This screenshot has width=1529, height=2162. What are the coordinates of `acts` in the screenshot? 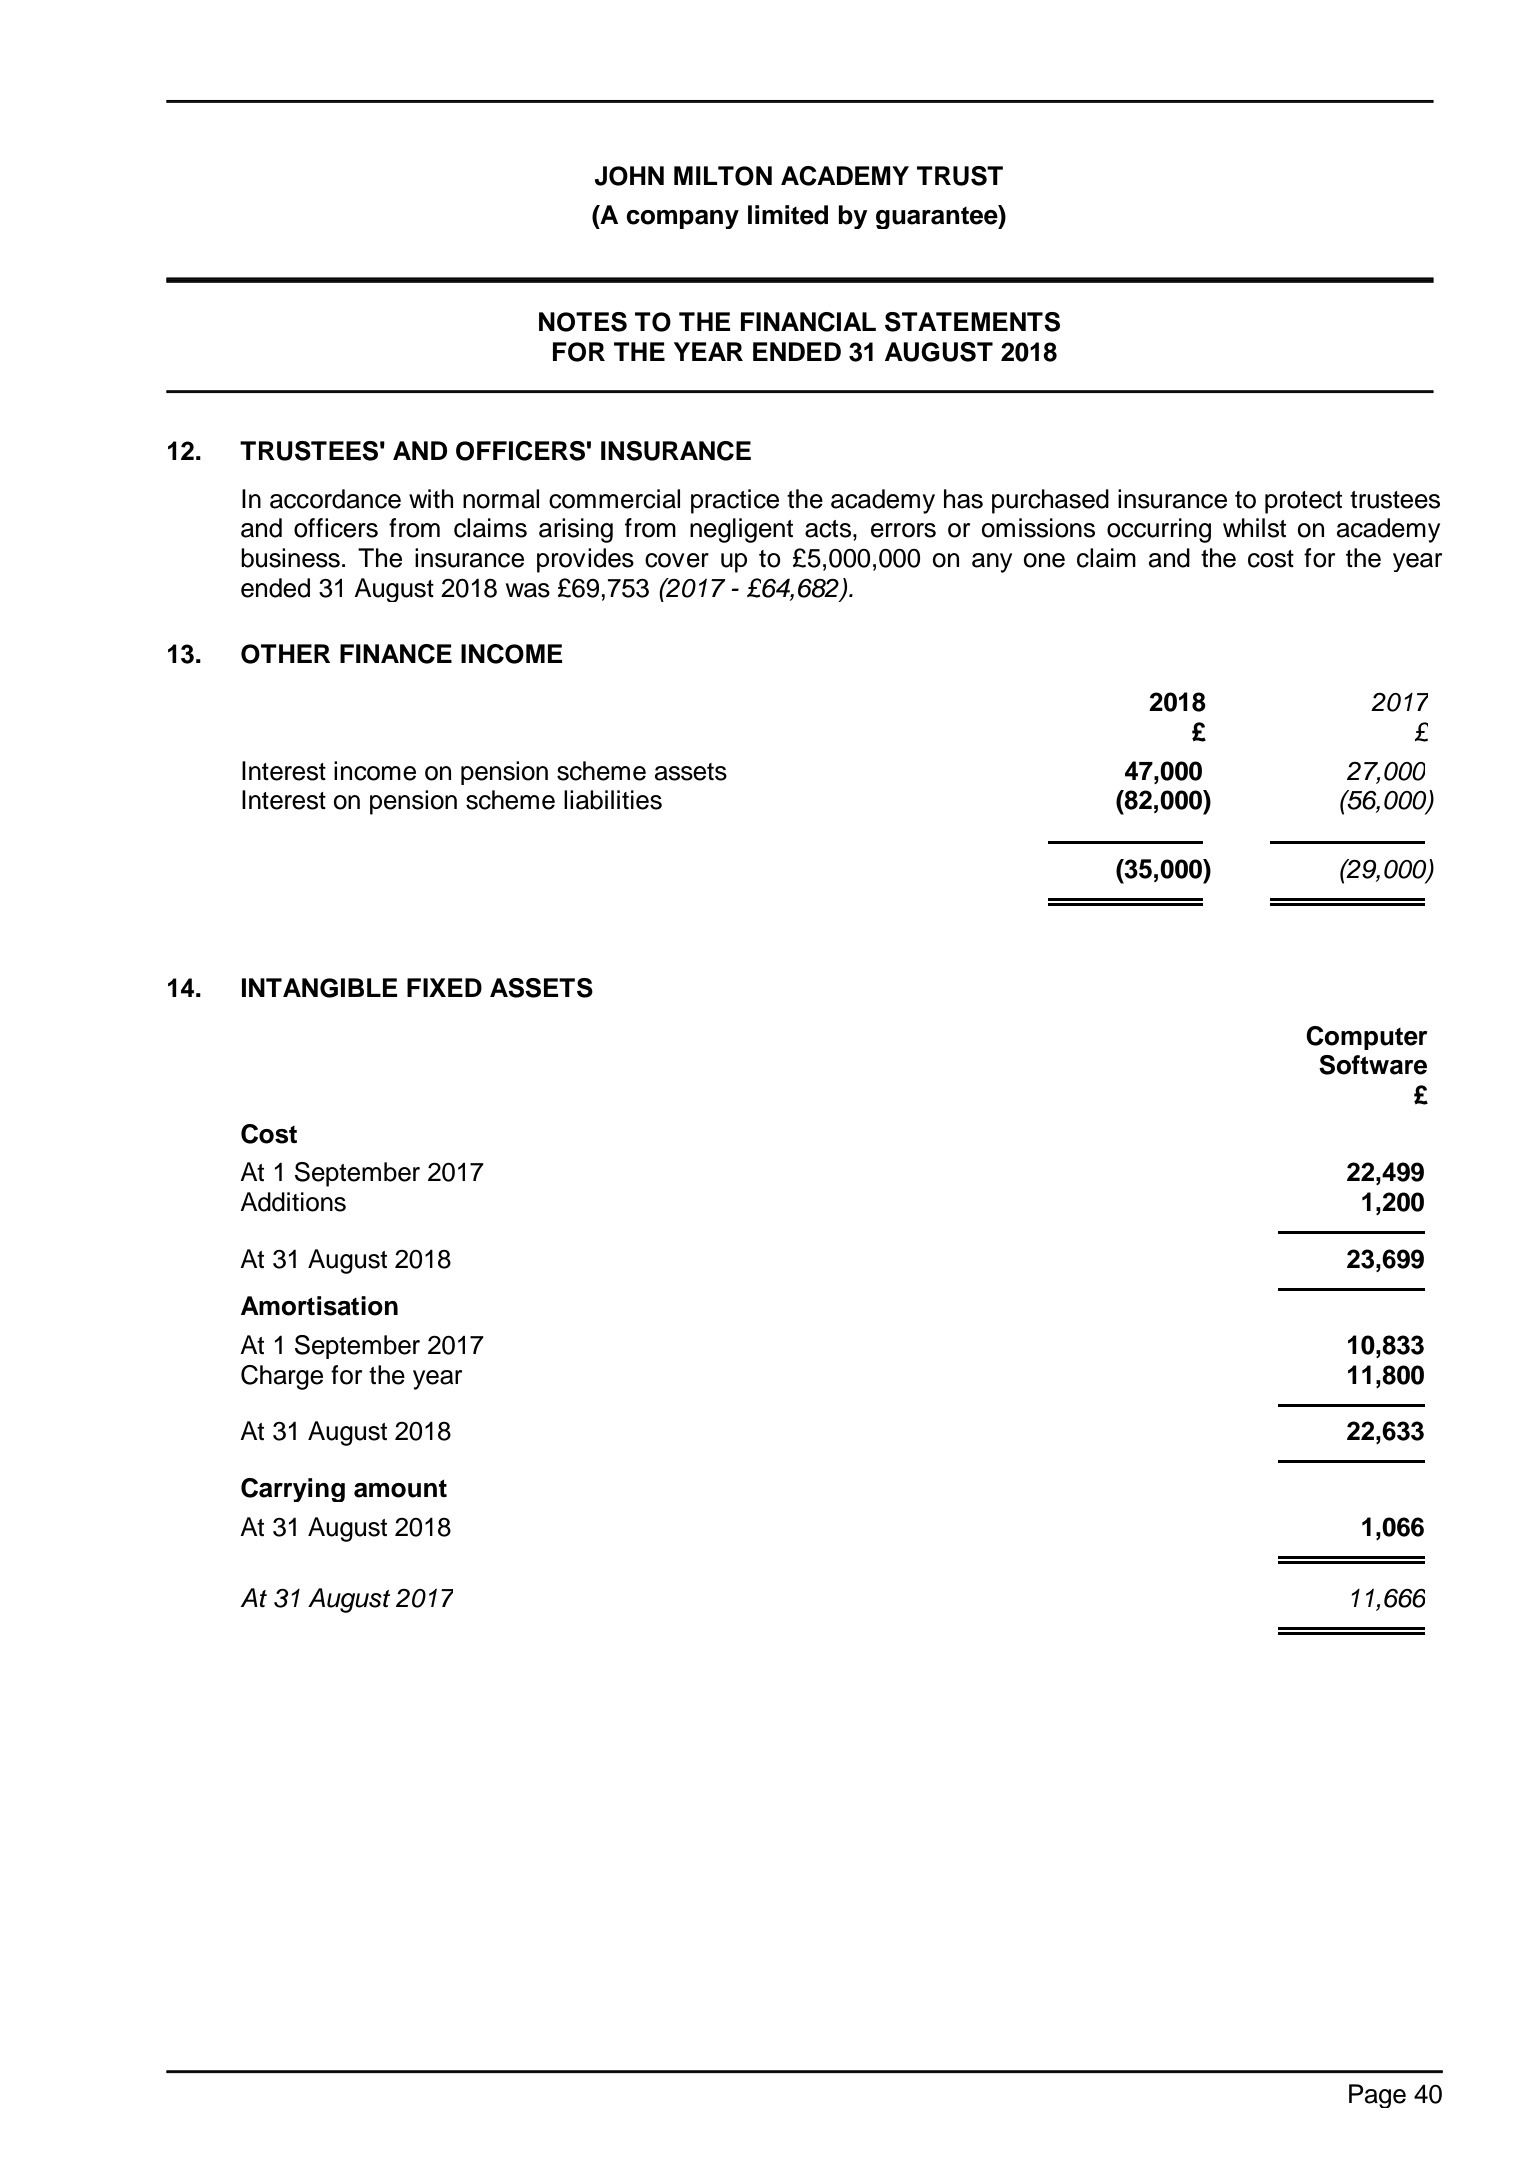 It's located at (829, 529).
